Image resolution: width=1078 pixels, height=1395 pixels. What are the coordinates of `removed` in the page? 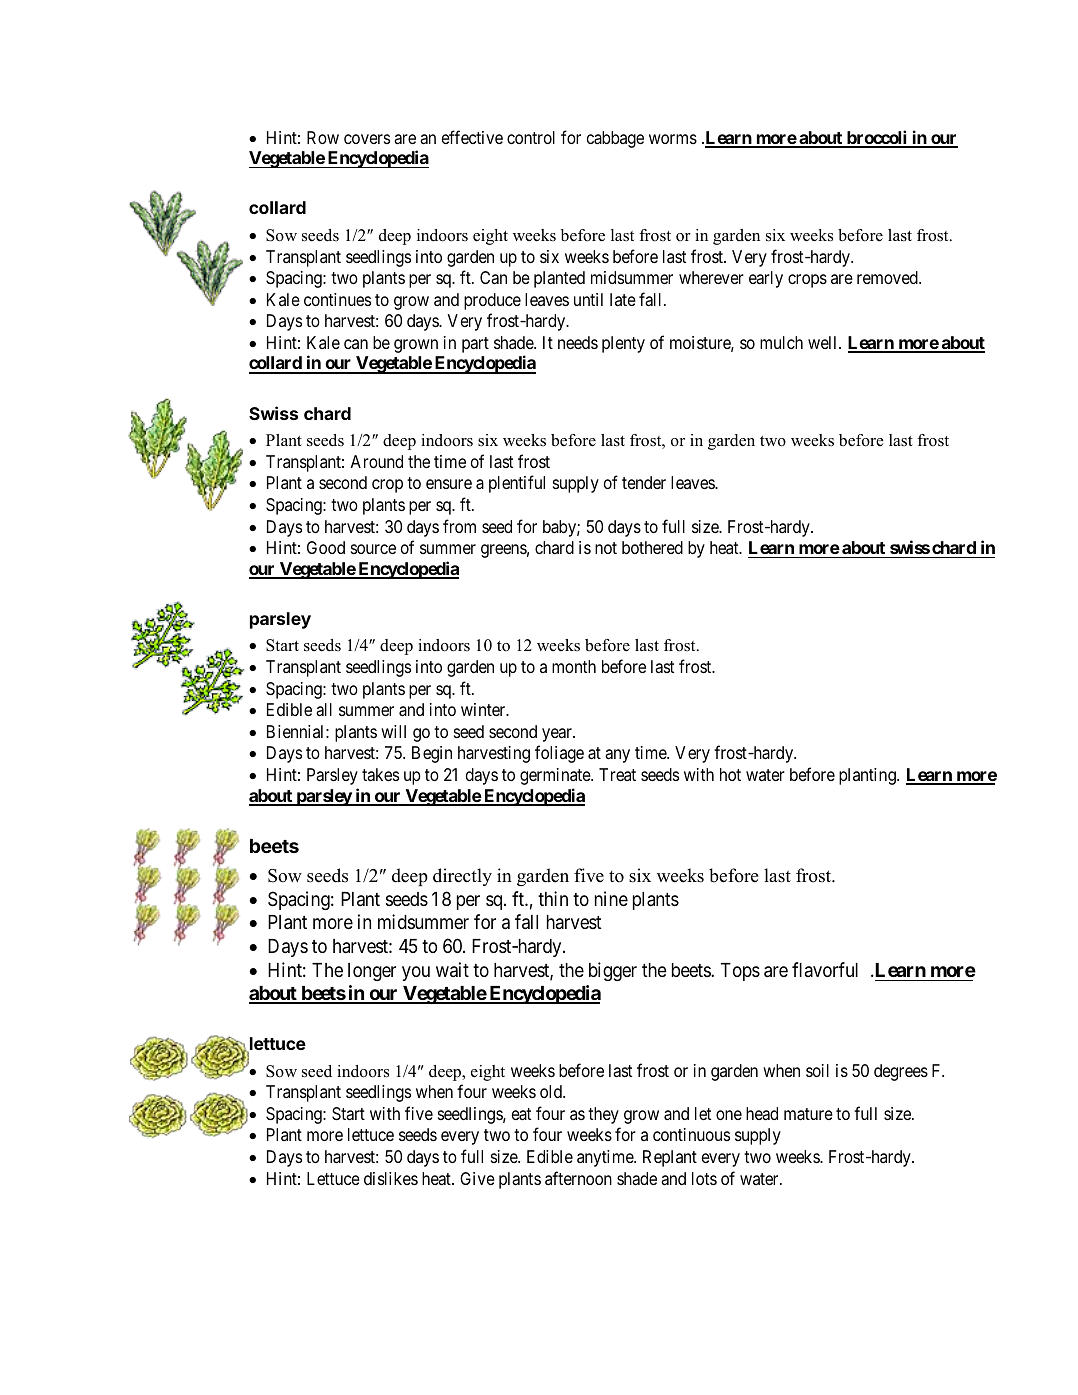 It's located at (888, 277).
